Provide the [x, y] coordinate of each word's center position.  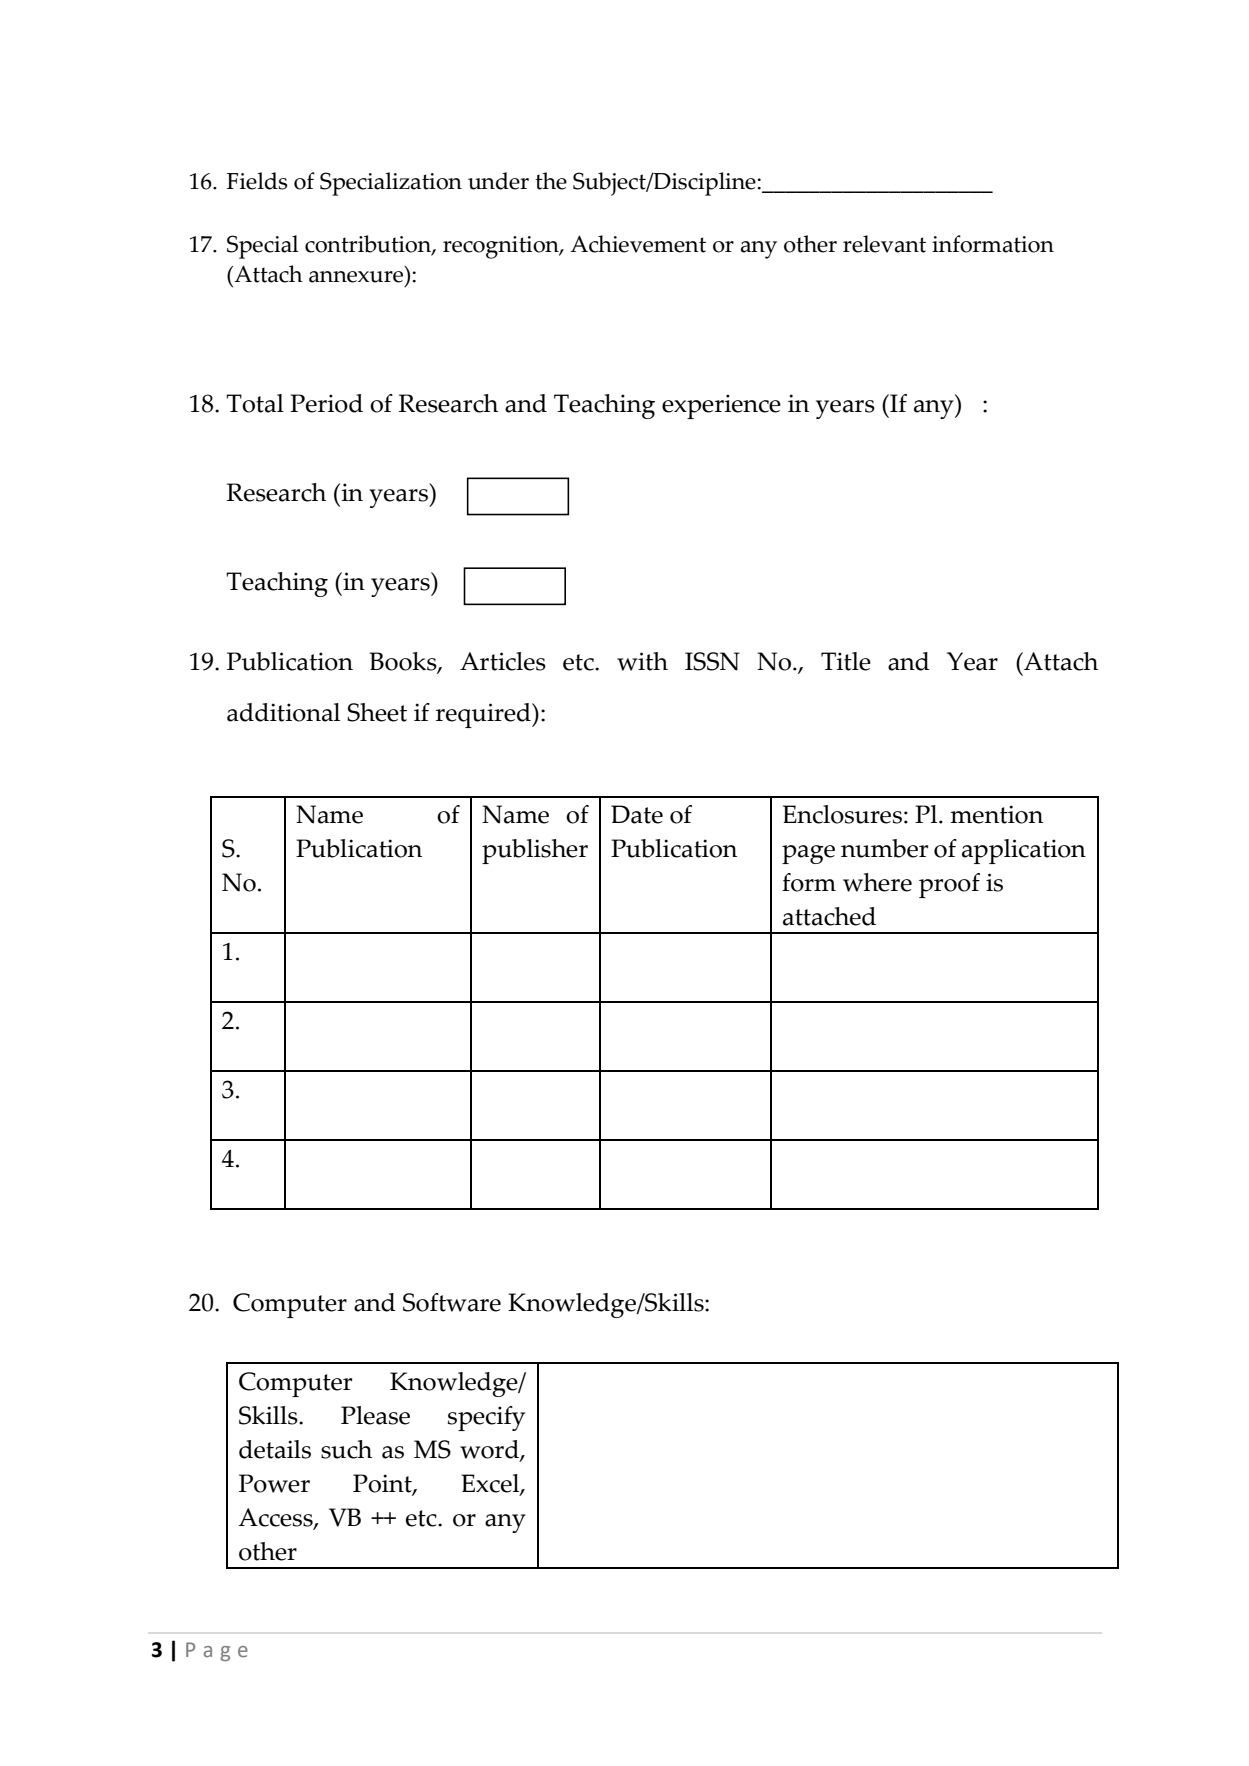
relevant [884, 244]
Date [637, 814]
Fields [257, 181]
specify [486, 1418]
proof [949, 885]
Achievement [638, 244]
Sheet [377, 712]
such [346, 1449]
